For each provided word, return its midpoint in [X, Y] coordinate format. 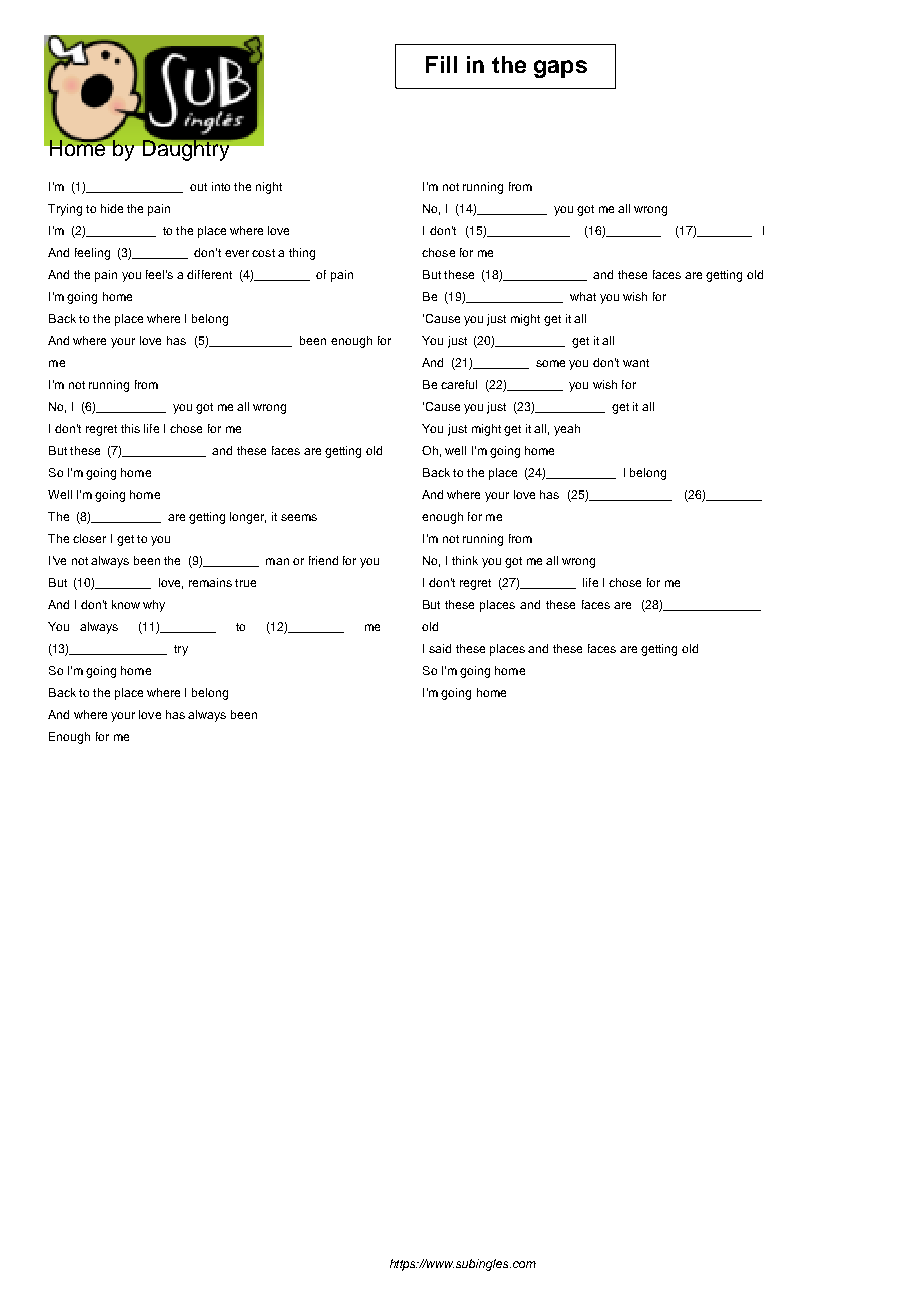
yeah [567, 430]
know [126, 604]
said [440, 648]
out [198, 187]
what [583, 296]
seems [299, 517]
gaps [560, 69]
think [465, 560]
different [209, 274]
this [130, 428]
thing [302, 254]
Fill [441, 64]
